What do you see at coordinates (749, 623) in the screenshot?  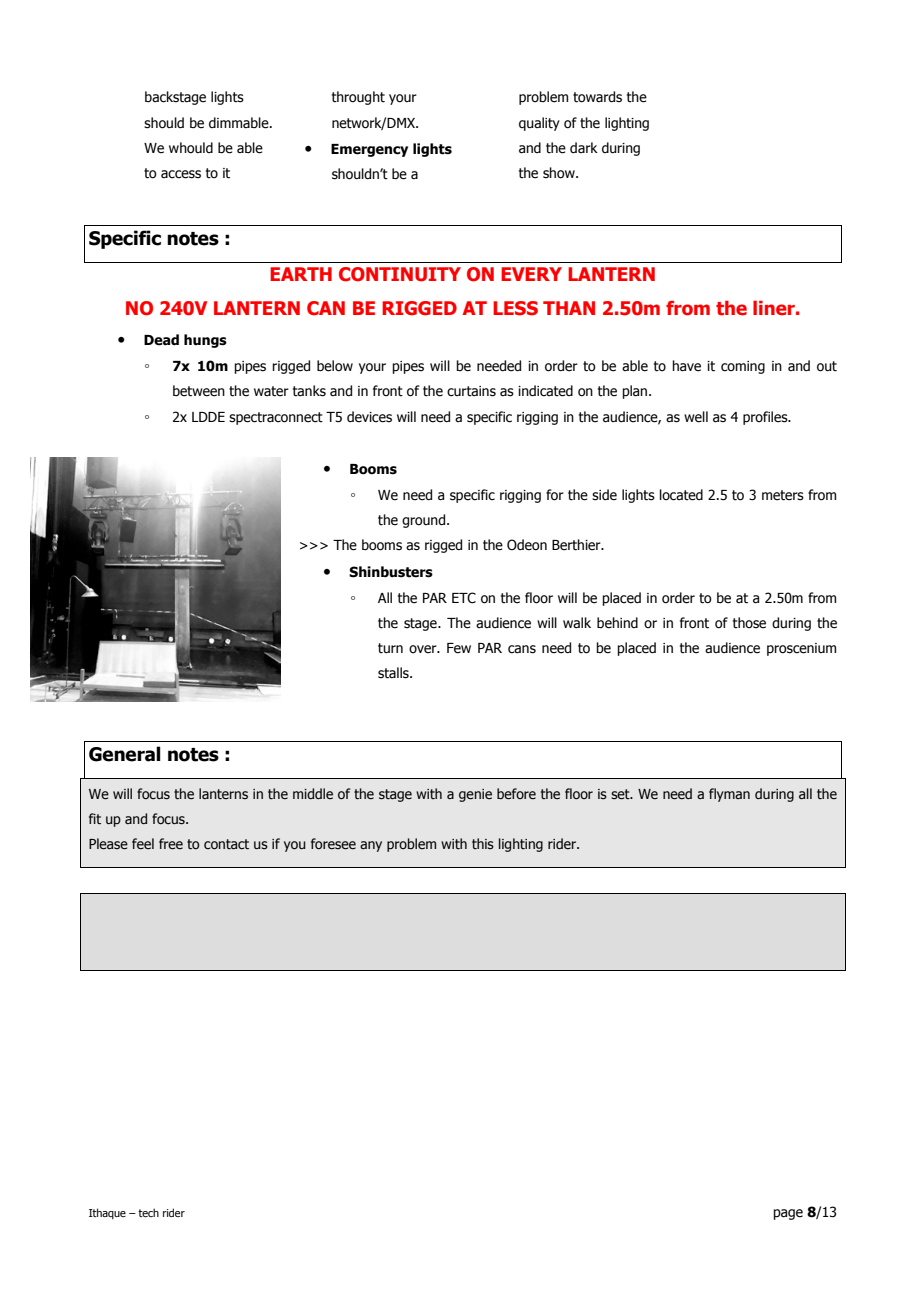 I see `those` at bounding box center [749, 623].
